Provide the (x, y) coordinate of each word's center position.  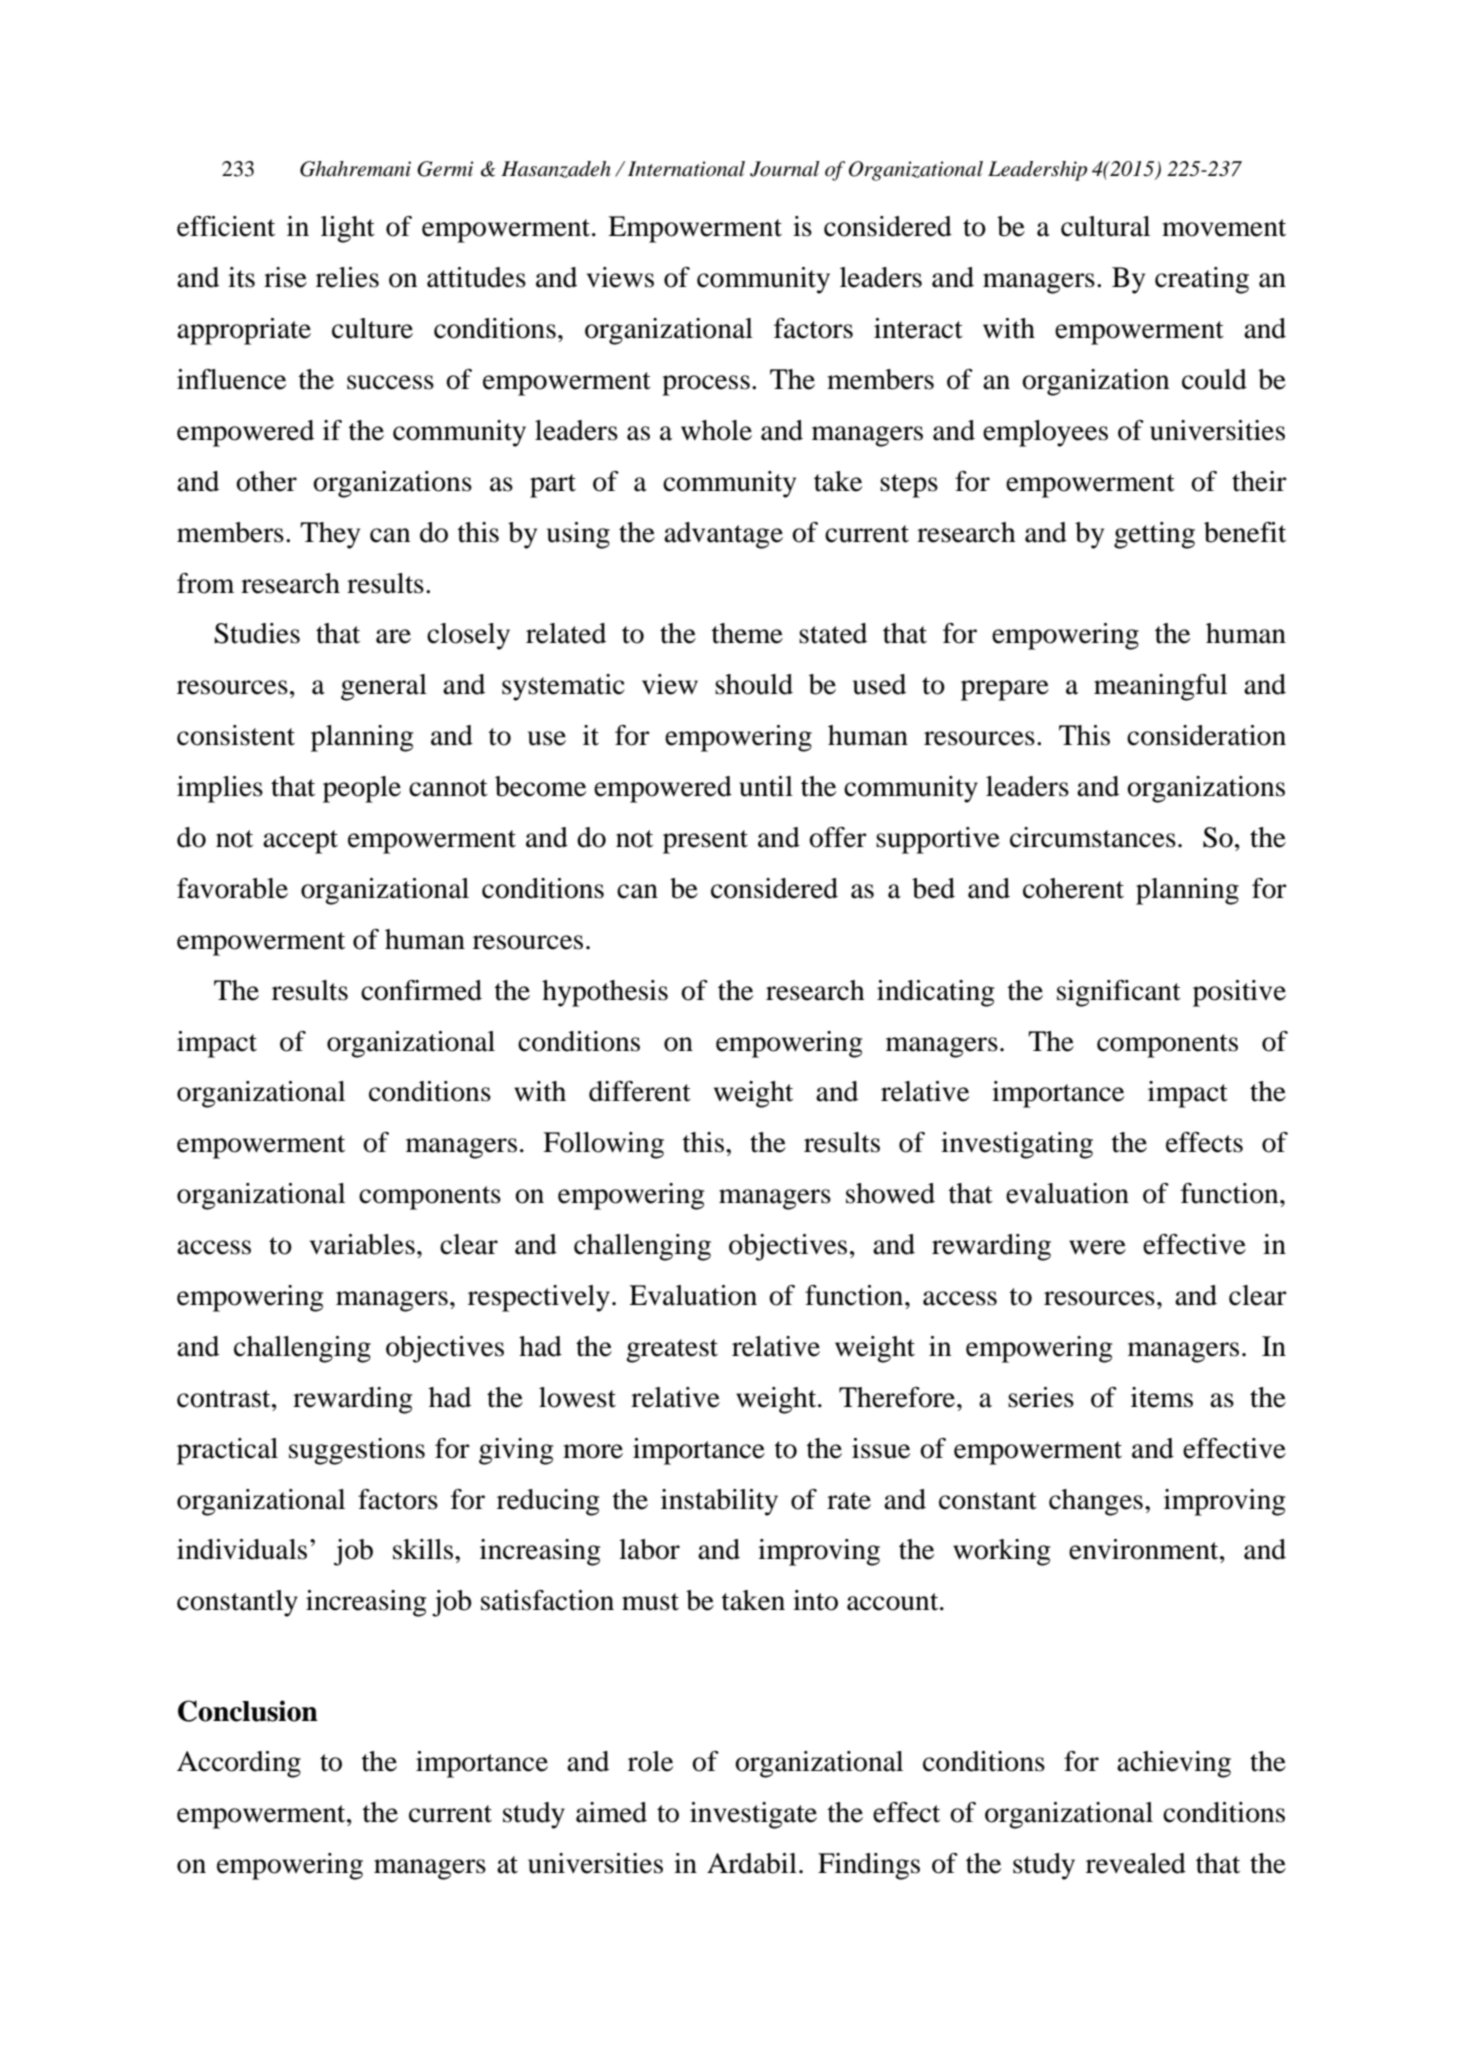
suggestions (357, 1451)
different (640, 1091)
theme (747, 633)
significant (1119, 993)
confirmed (421, 990)
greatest (672, 1351)
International (686, 169)
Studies (257, 633)
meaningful (1160, 687)
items (1162, 1397)
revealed (1136, 1863)
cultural (1105, 226)
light (348, 229)
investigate (753, 1815)
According (239, 1764)
